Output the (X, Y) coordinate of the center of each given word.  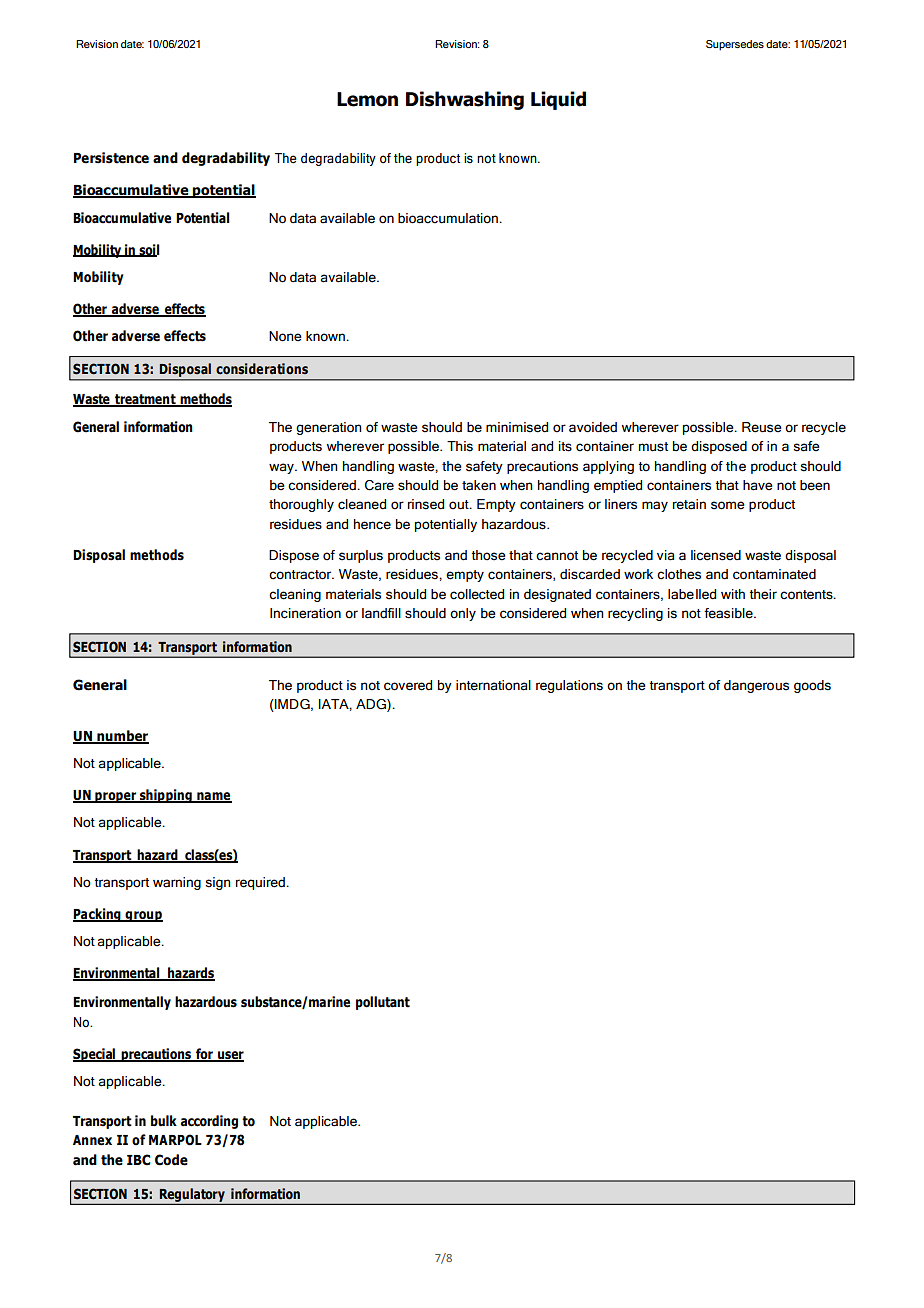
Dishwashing (465, 100)
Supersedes (735, 45)
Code (171, 1160)
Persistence (111, 158)
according (209, 1122)
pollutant (383, 1003)
